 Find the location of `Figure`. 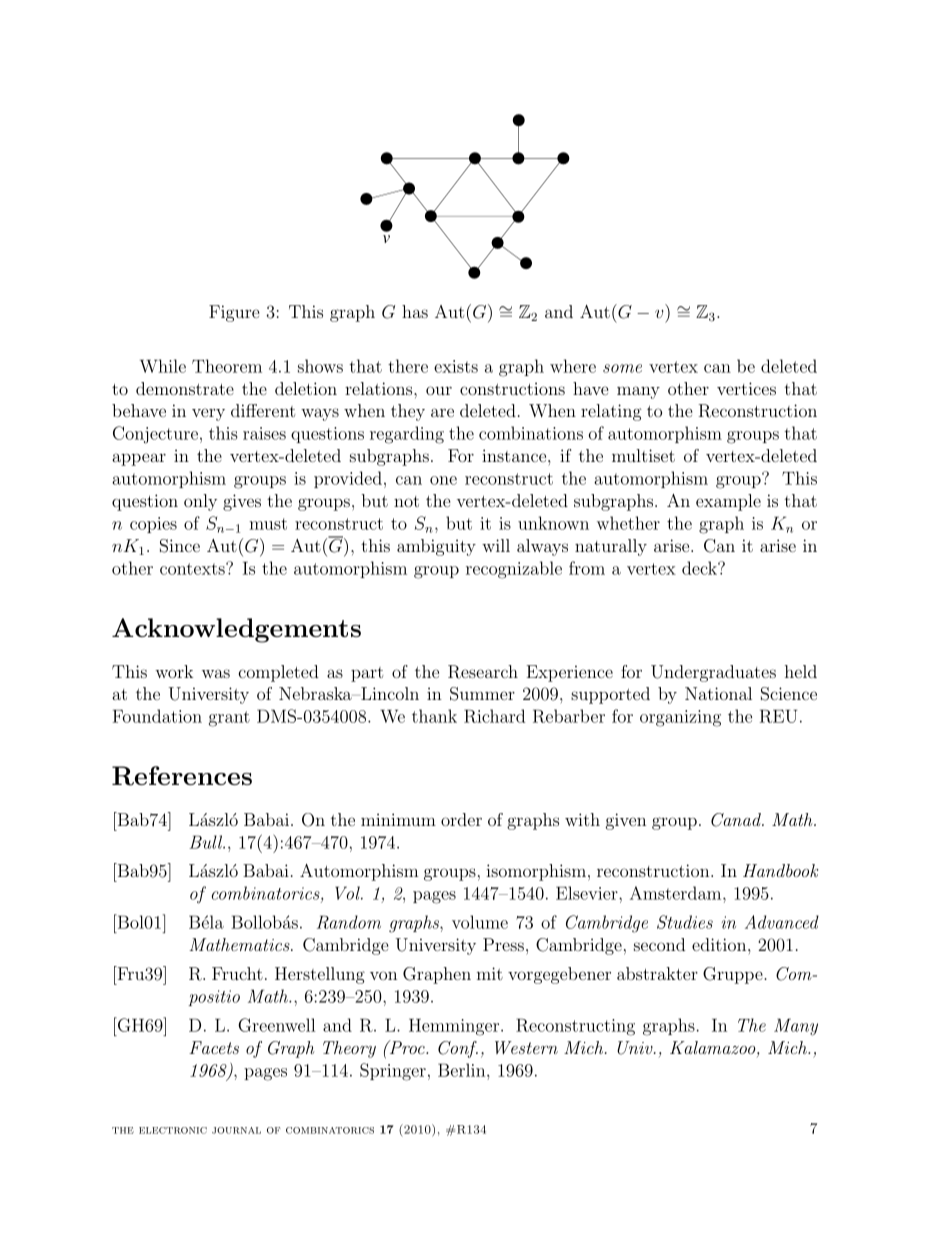

Figure is located at coordinates (234, 313).
